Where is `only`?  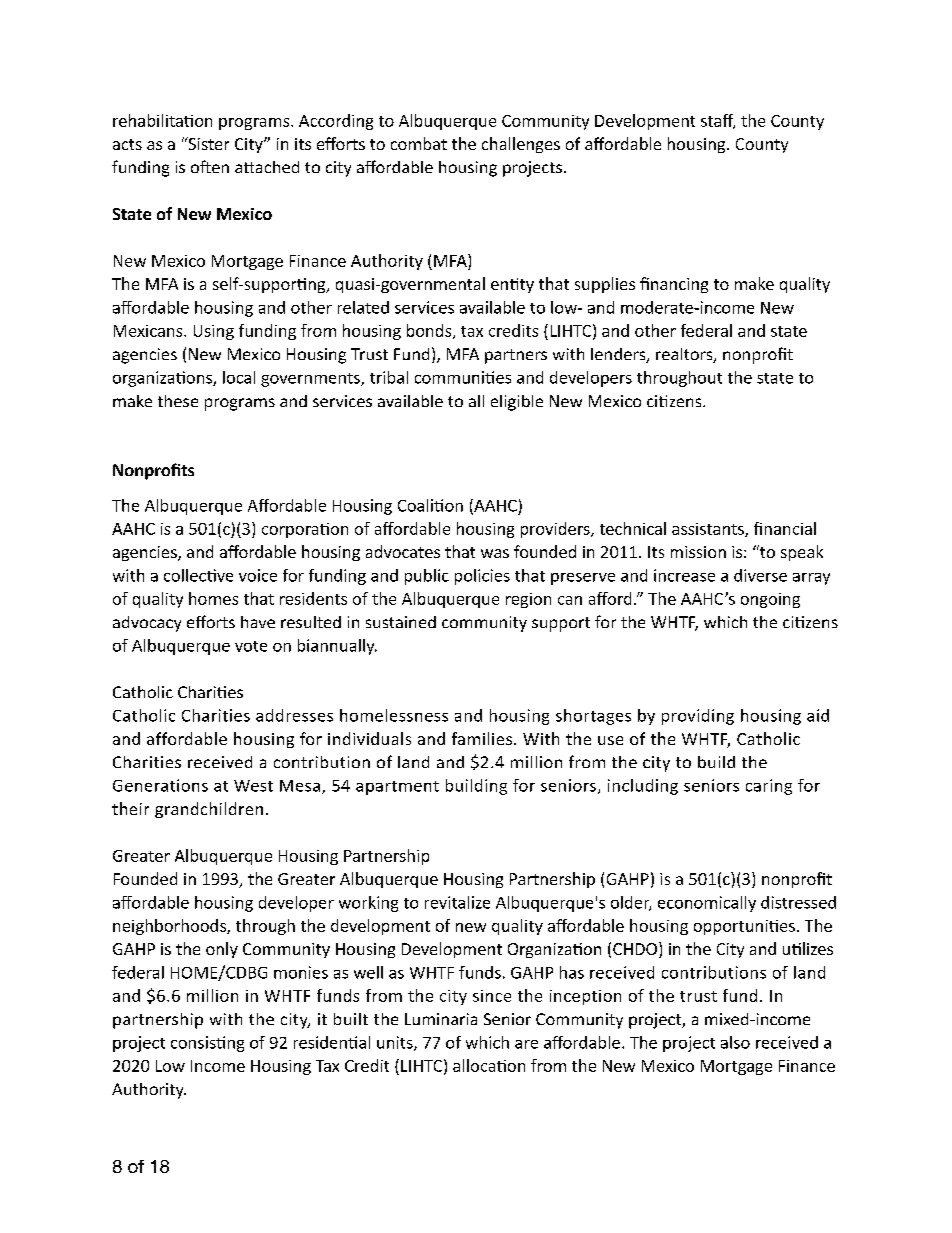
only is located at coordinates (222, 950).
